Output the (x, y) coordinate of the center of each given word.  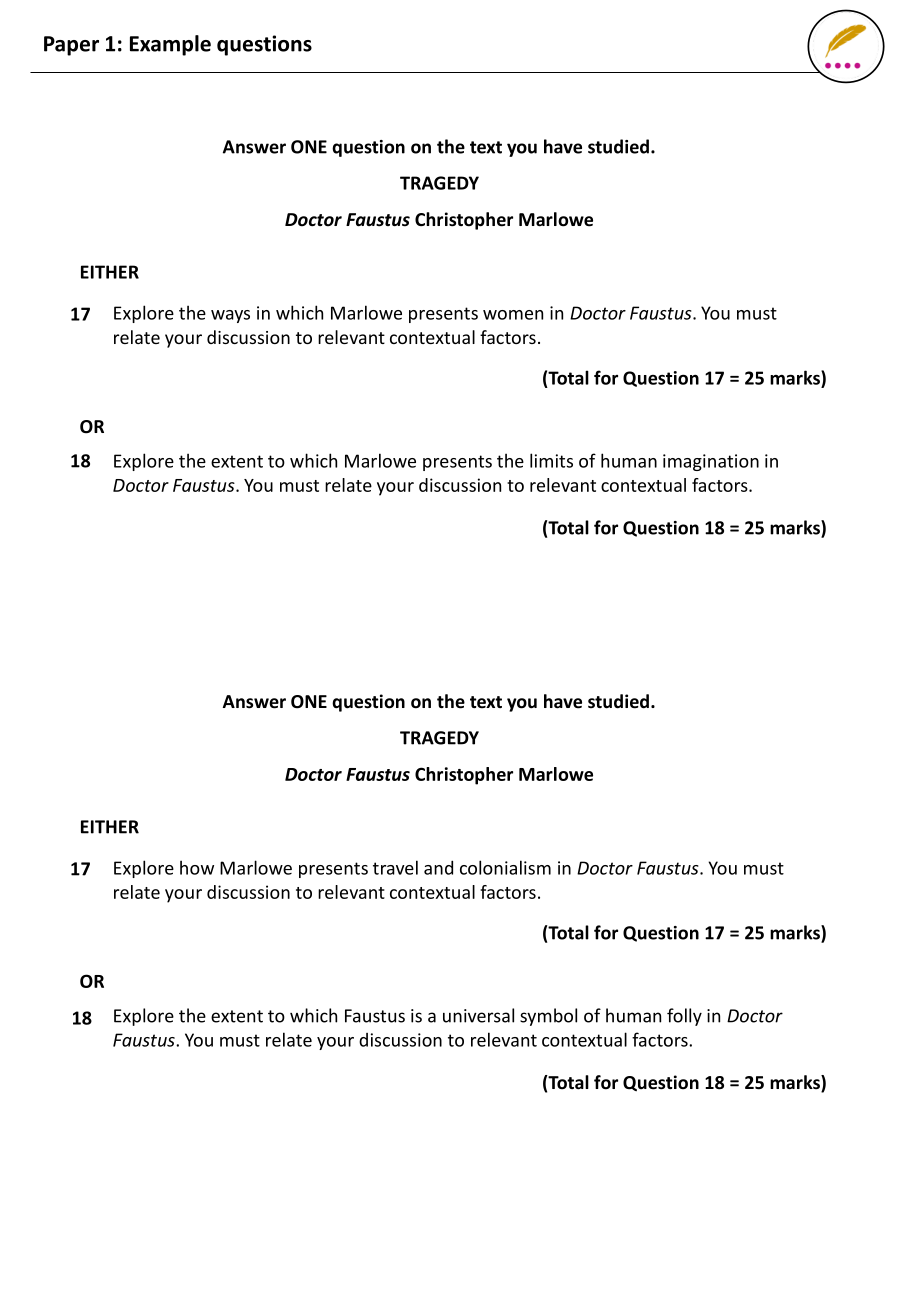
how (197, 867)
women (513, 315)
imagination (711, 462)
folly (684, 1017)
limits (551, 460)
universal (478, 1015)
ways (230, 316)
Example (170, 45)
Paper (71, 46)
